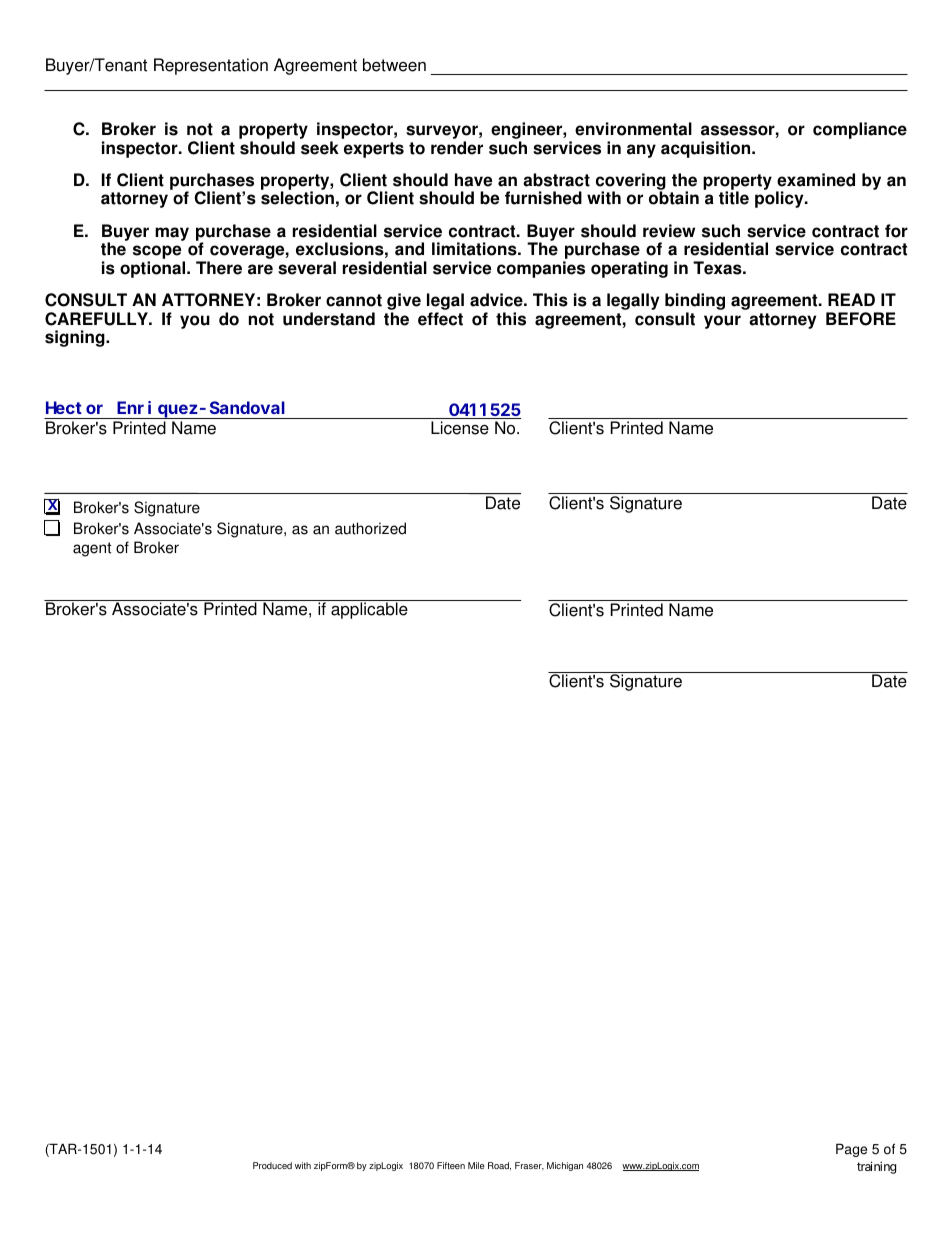 Image resolution: width=952 pixels, height=1233 pixels. I want to click on authorized, so click(370, 528).
